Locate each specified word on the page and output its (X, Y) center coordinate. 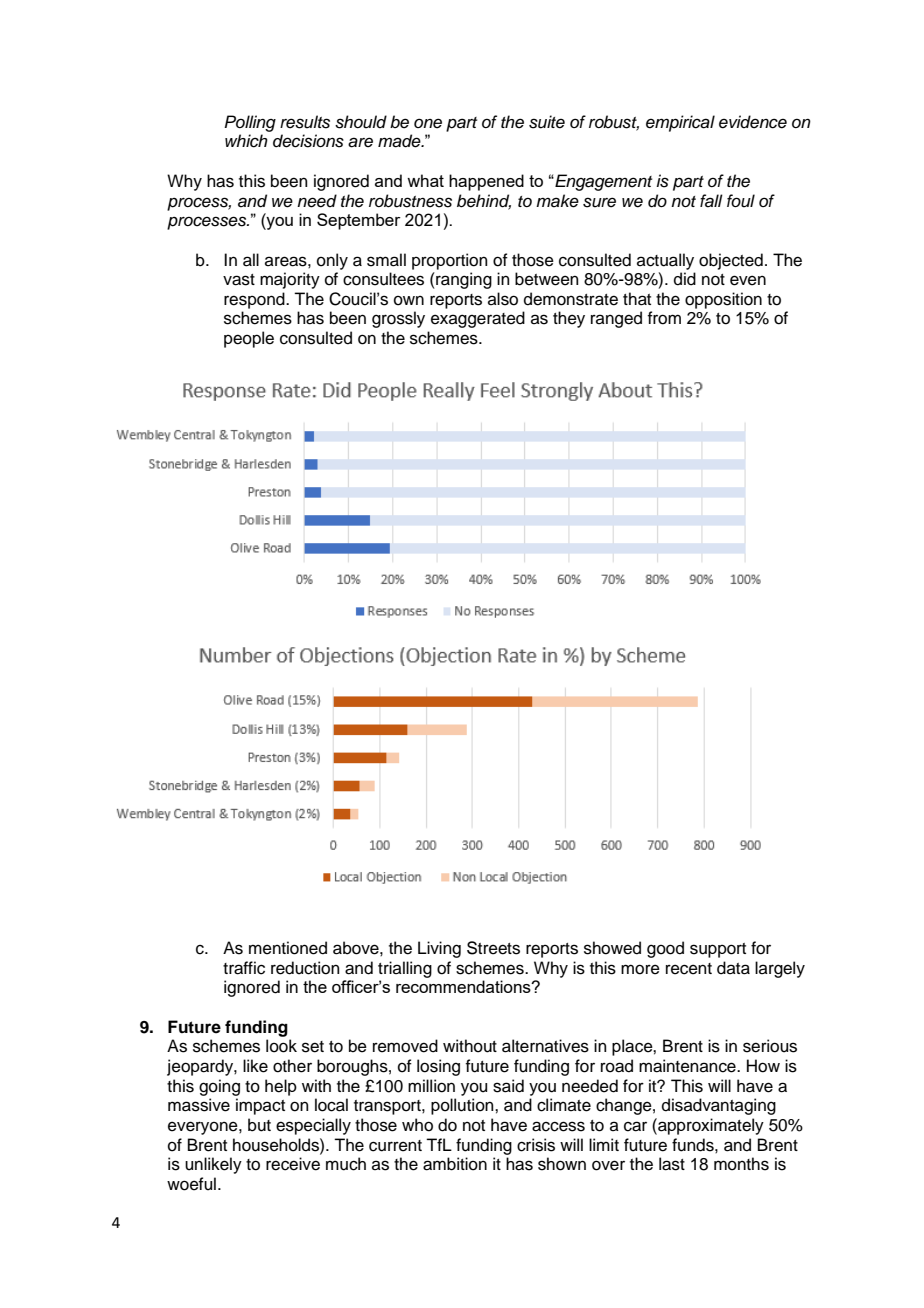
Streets (493, 948)
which (246, 141)
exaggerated (478, 319)
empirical (680, 123)
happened (486, 182)
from (664, 318)
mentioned (288, 948)
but (259, 1125)
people (249, 339)
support (718, 950)
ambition (455, 1164)
